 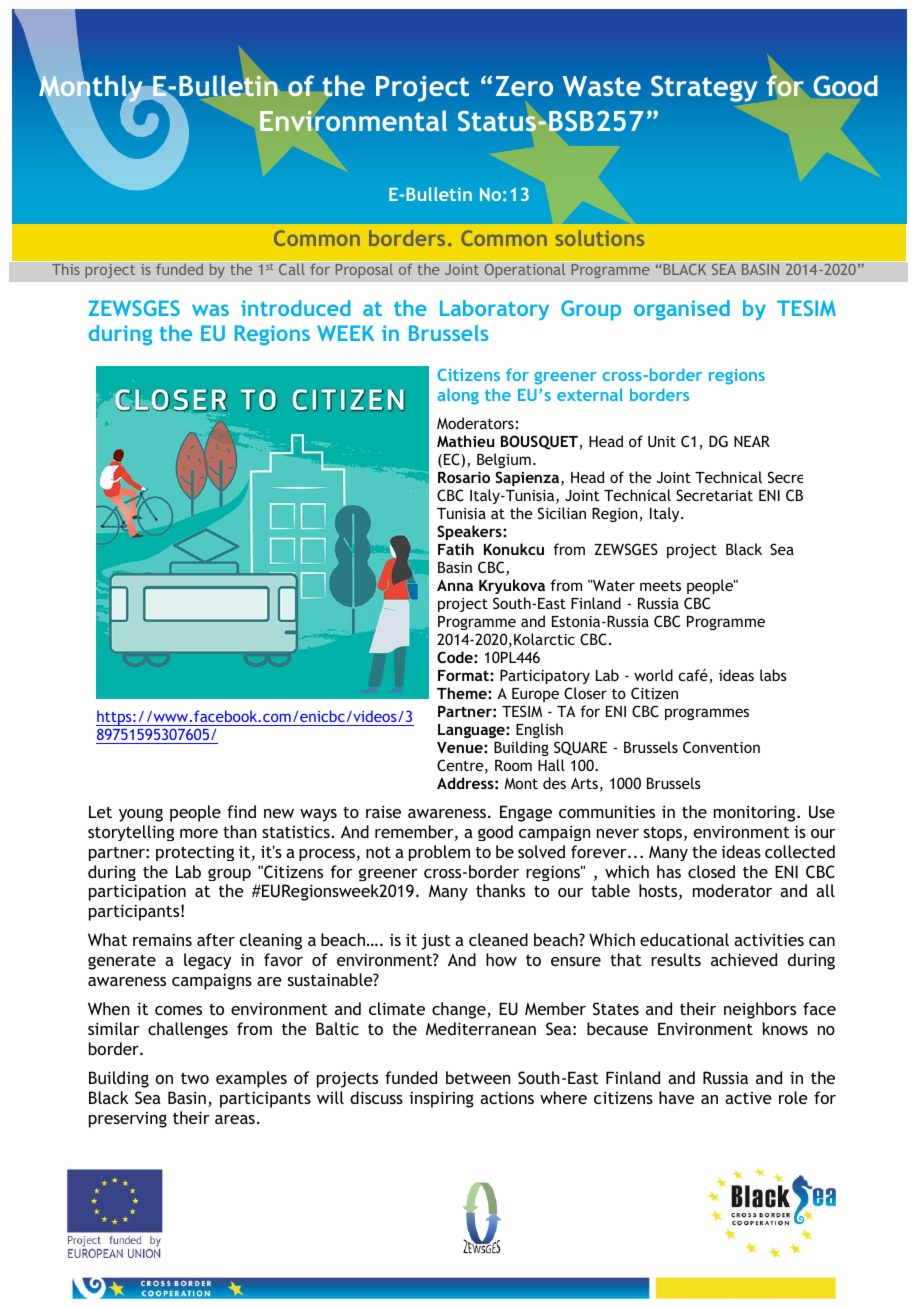 What do you see at coordinates (513, 765) in the screenshot?
I see `Room` at bounding box center [513, 765].
